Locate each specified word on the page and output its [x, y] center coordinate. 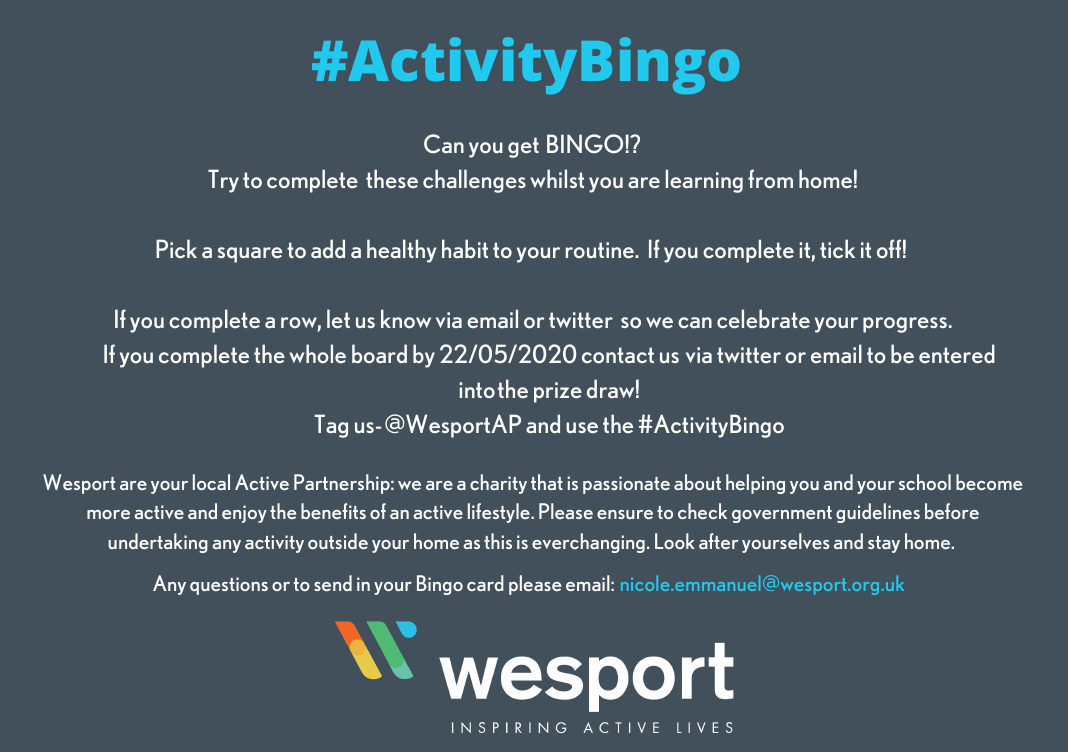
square [250, 255]
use [582, 427]
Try [223, 181]
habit [465, 248]
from [770, 178]
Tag [331, 426]
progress [905, 325]
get [523, 147]
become [989, 482]
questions [229, 586]
